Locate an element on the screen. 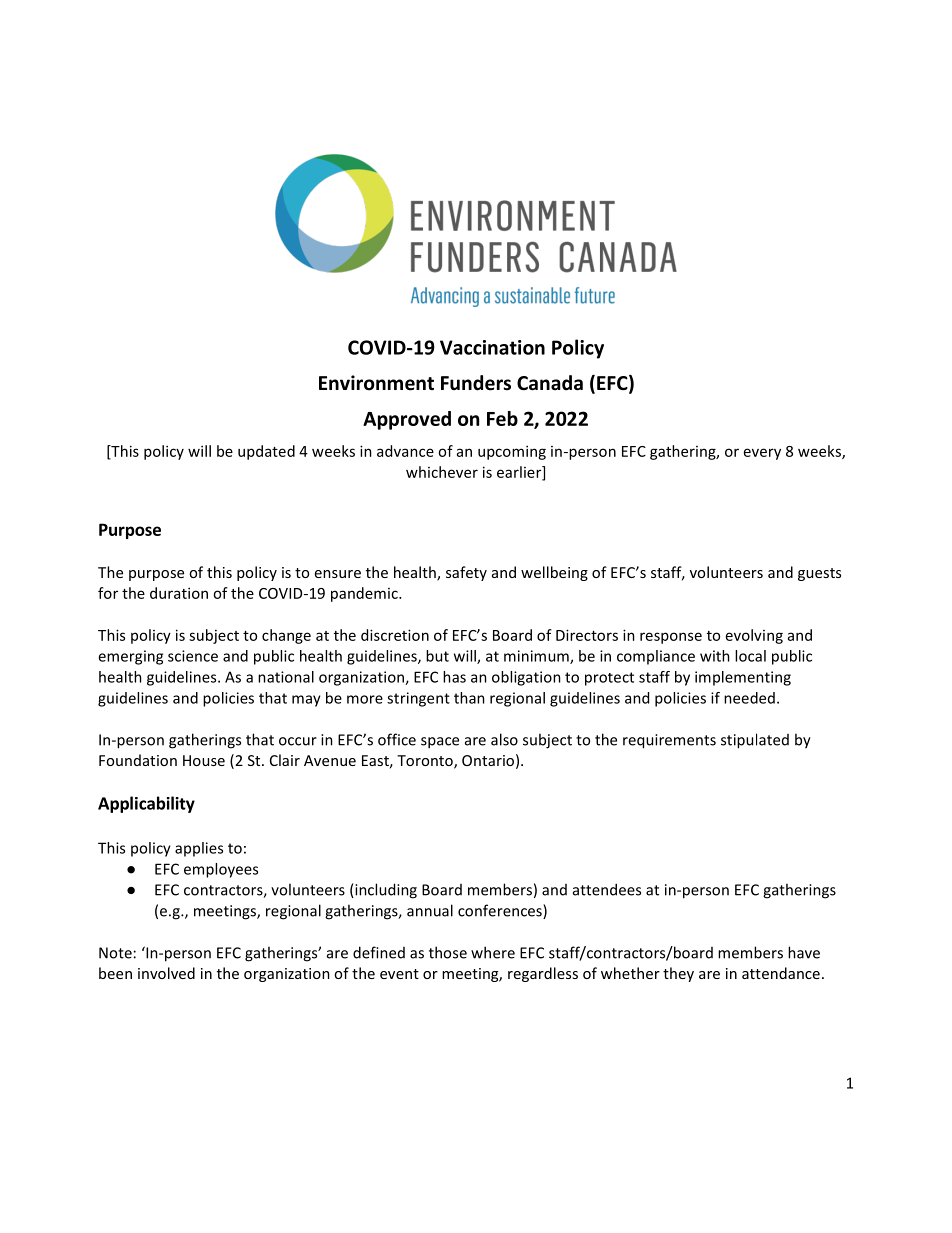 The height and width of the screenshot is (1233, 952). but is located at coordinates (437, 656).
